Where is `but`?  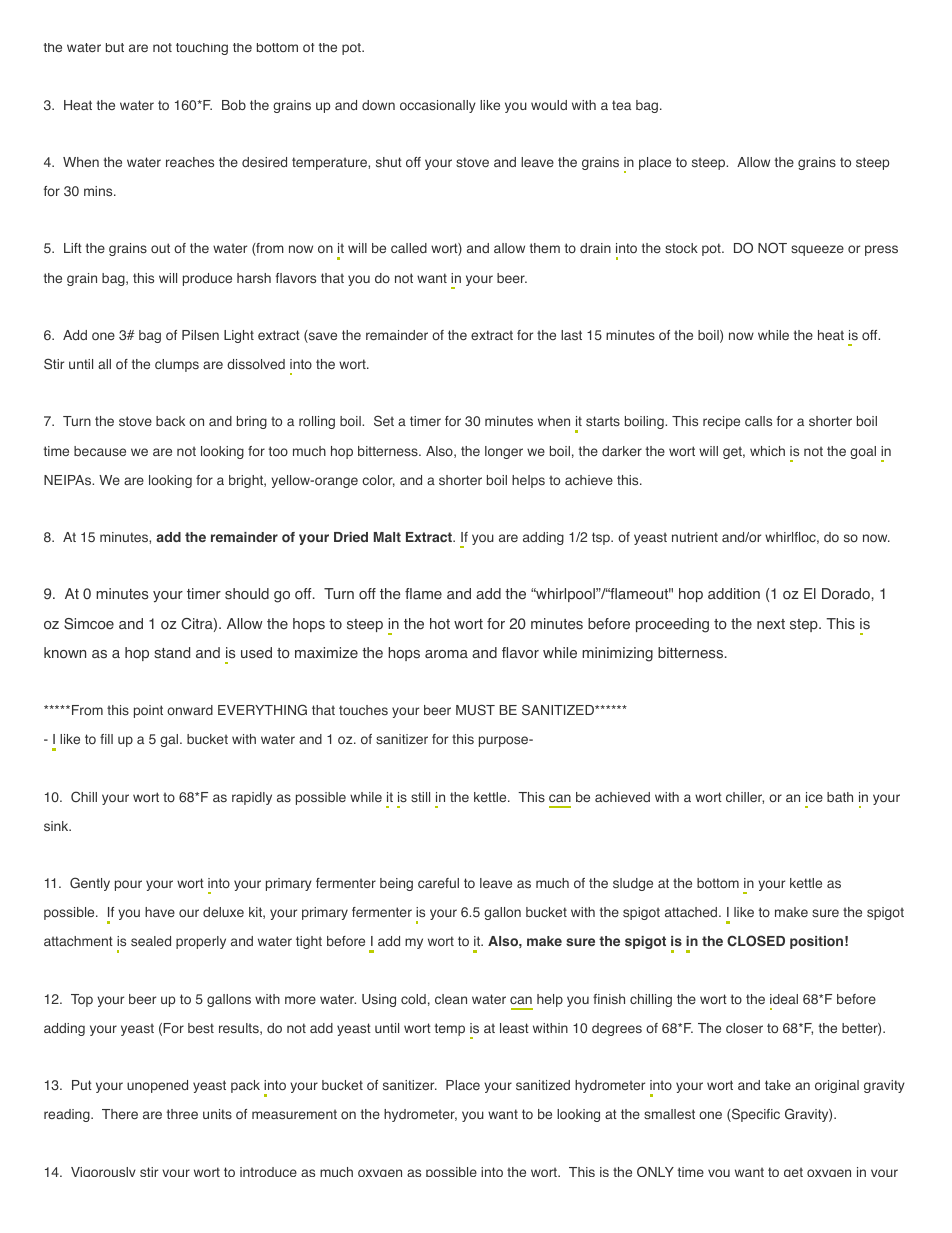 but is located at coordinates (115, 47).
